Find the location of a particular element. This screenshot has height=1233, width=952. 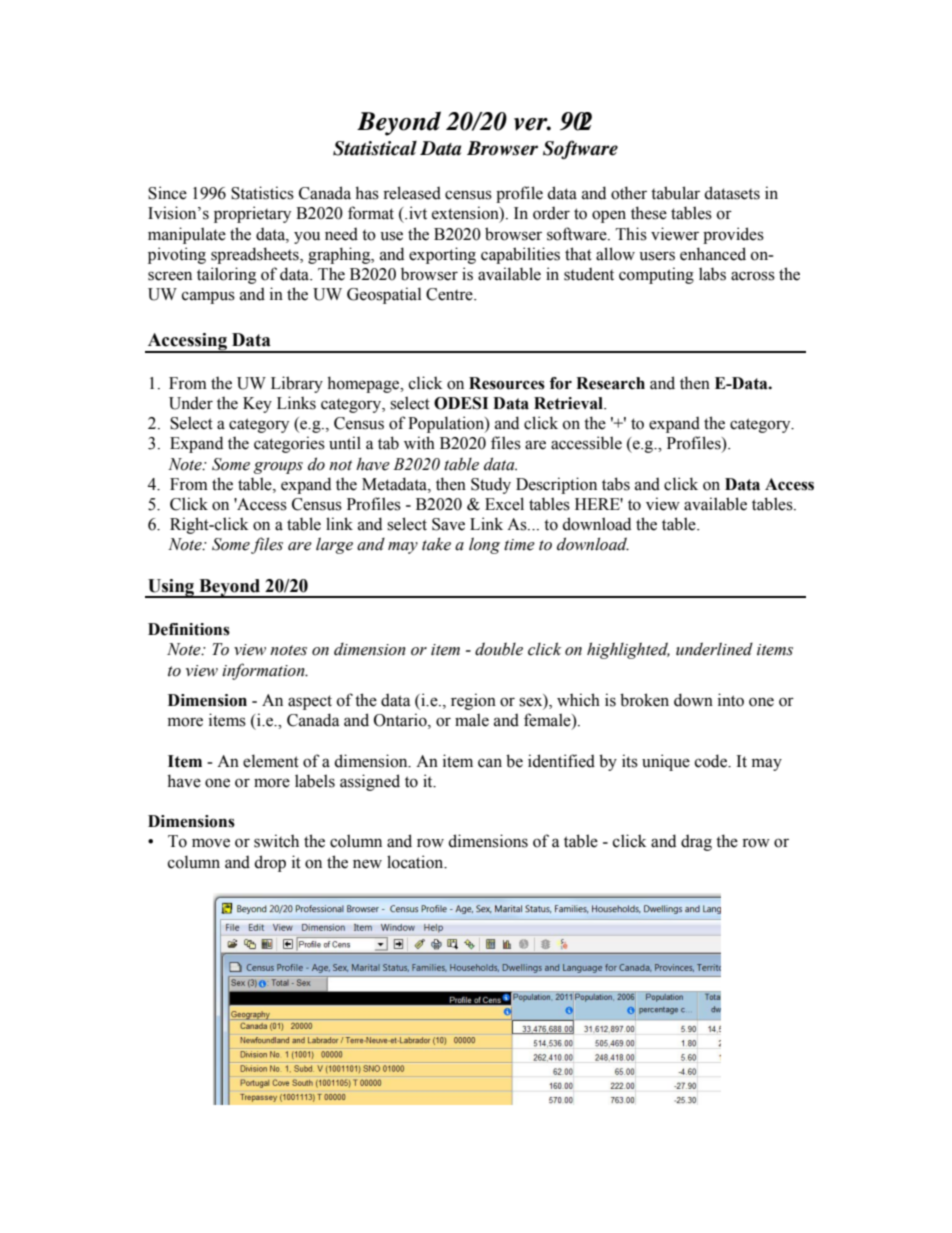

groups is located at coordinates (278, 468).
